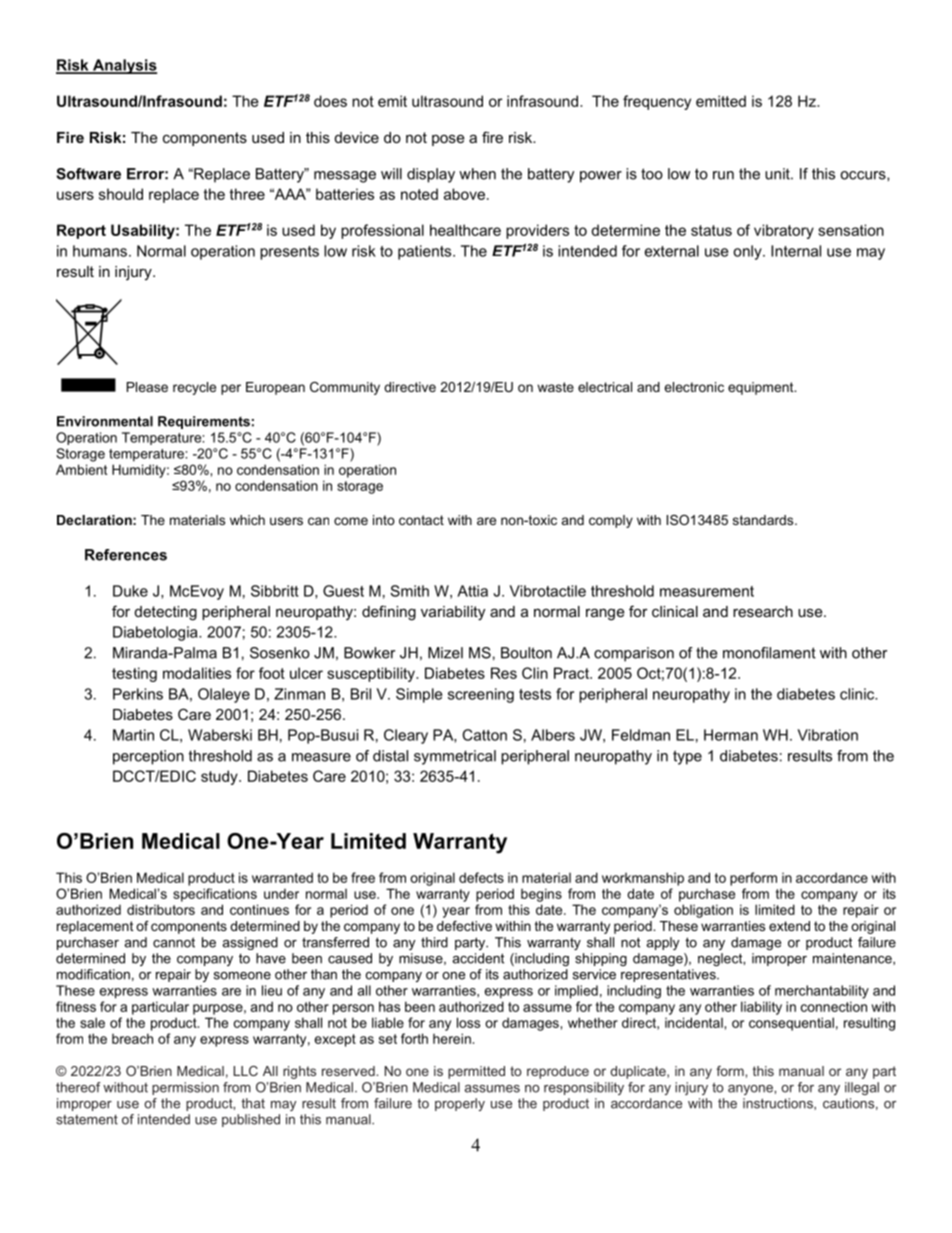  What do you see at coordinates (748, 252) in the document?
I see `only` at bounding box center [748, 252].
